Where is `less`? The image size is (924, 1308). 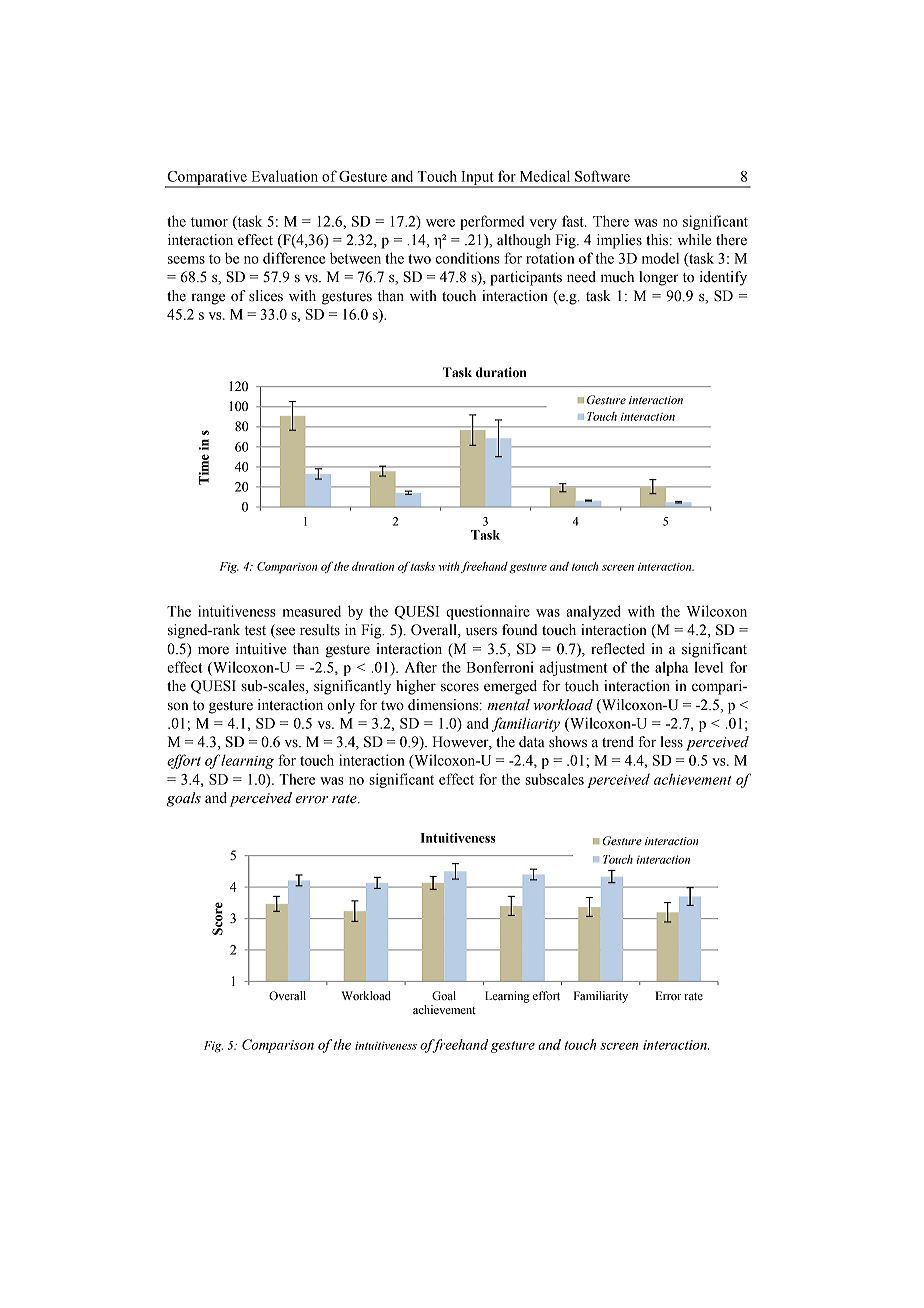
less is located at coordinates (671, 742).
